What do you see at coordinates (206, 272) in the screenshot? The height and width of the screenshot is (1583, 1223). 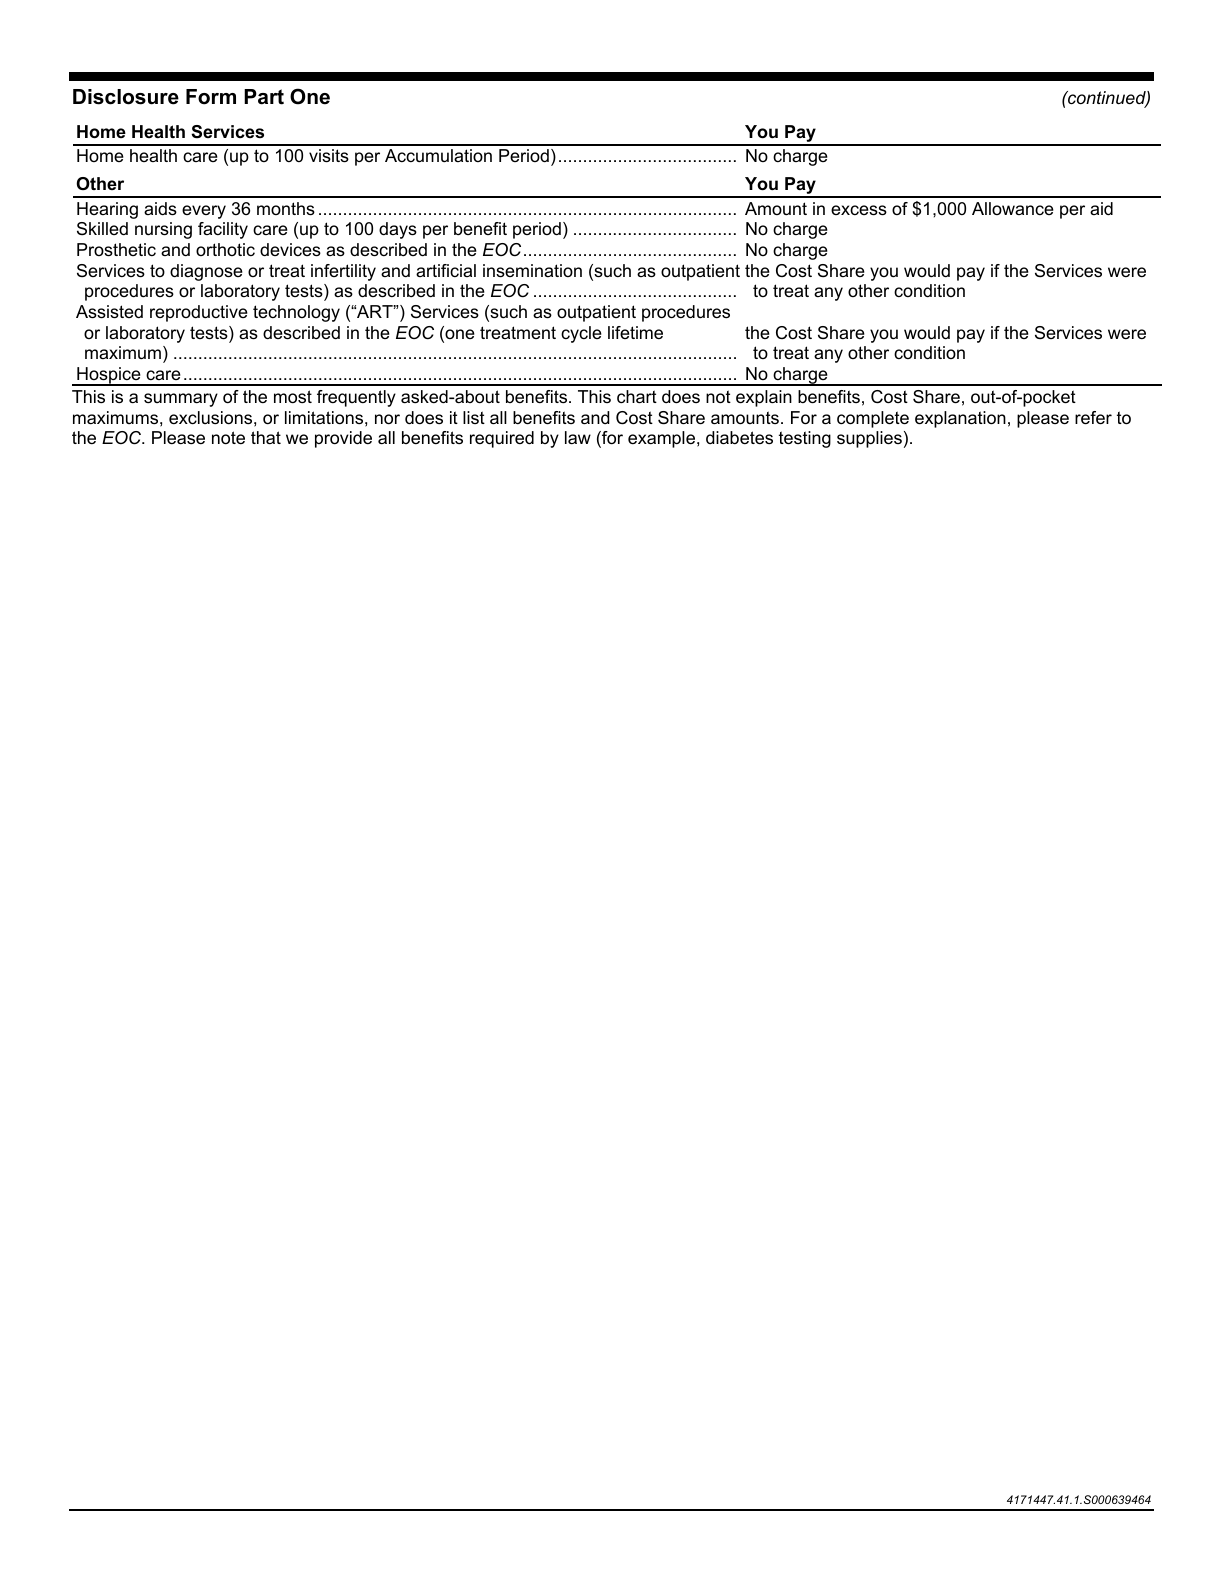 I see `diagnose` at bounding box center [206, 272].
